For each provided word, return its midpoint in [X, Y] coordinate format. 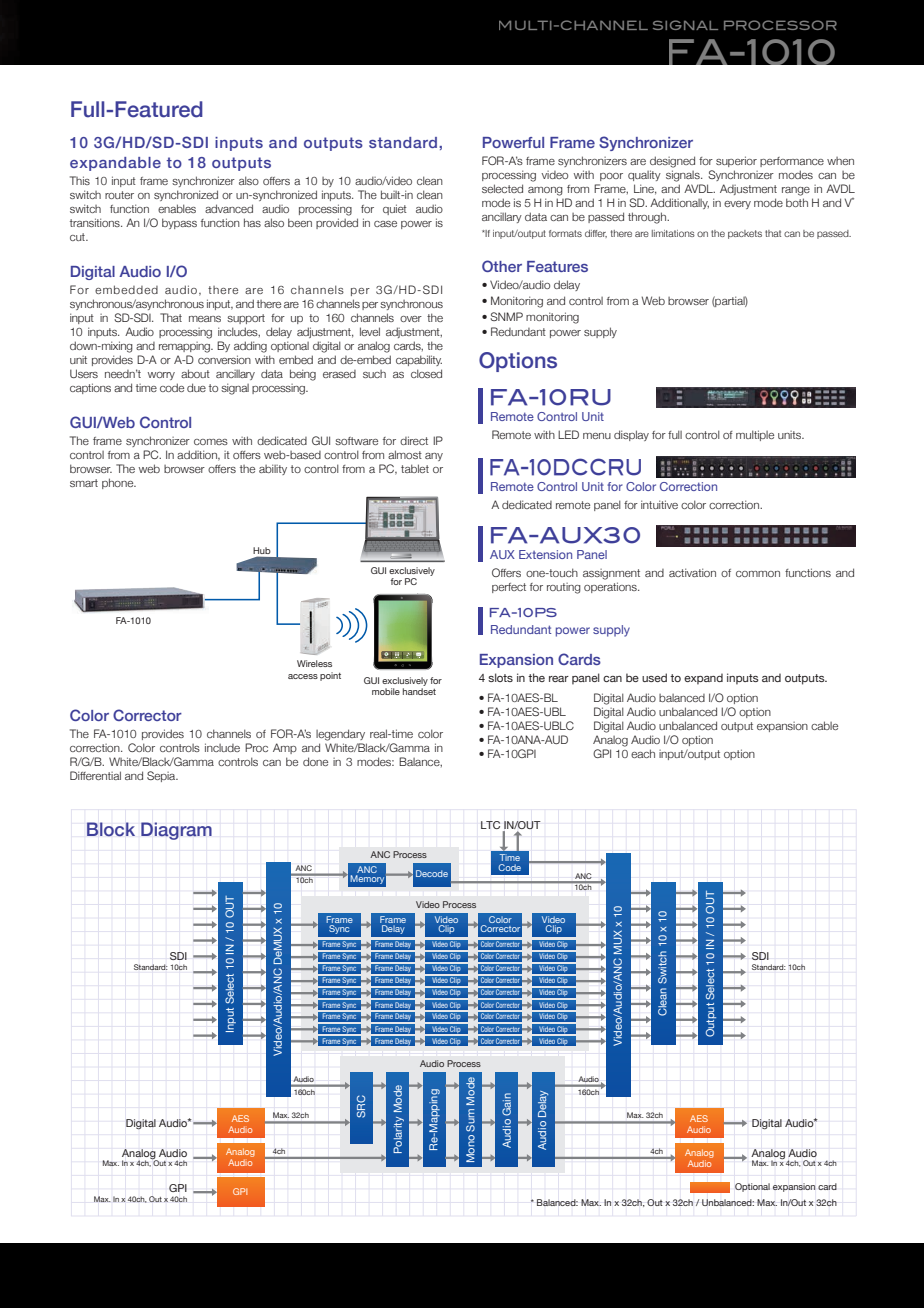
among [545, 191]
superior [736, 161]
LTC [490, 825]
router [119, 195]
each [643, 753]
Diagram [176, 831]
